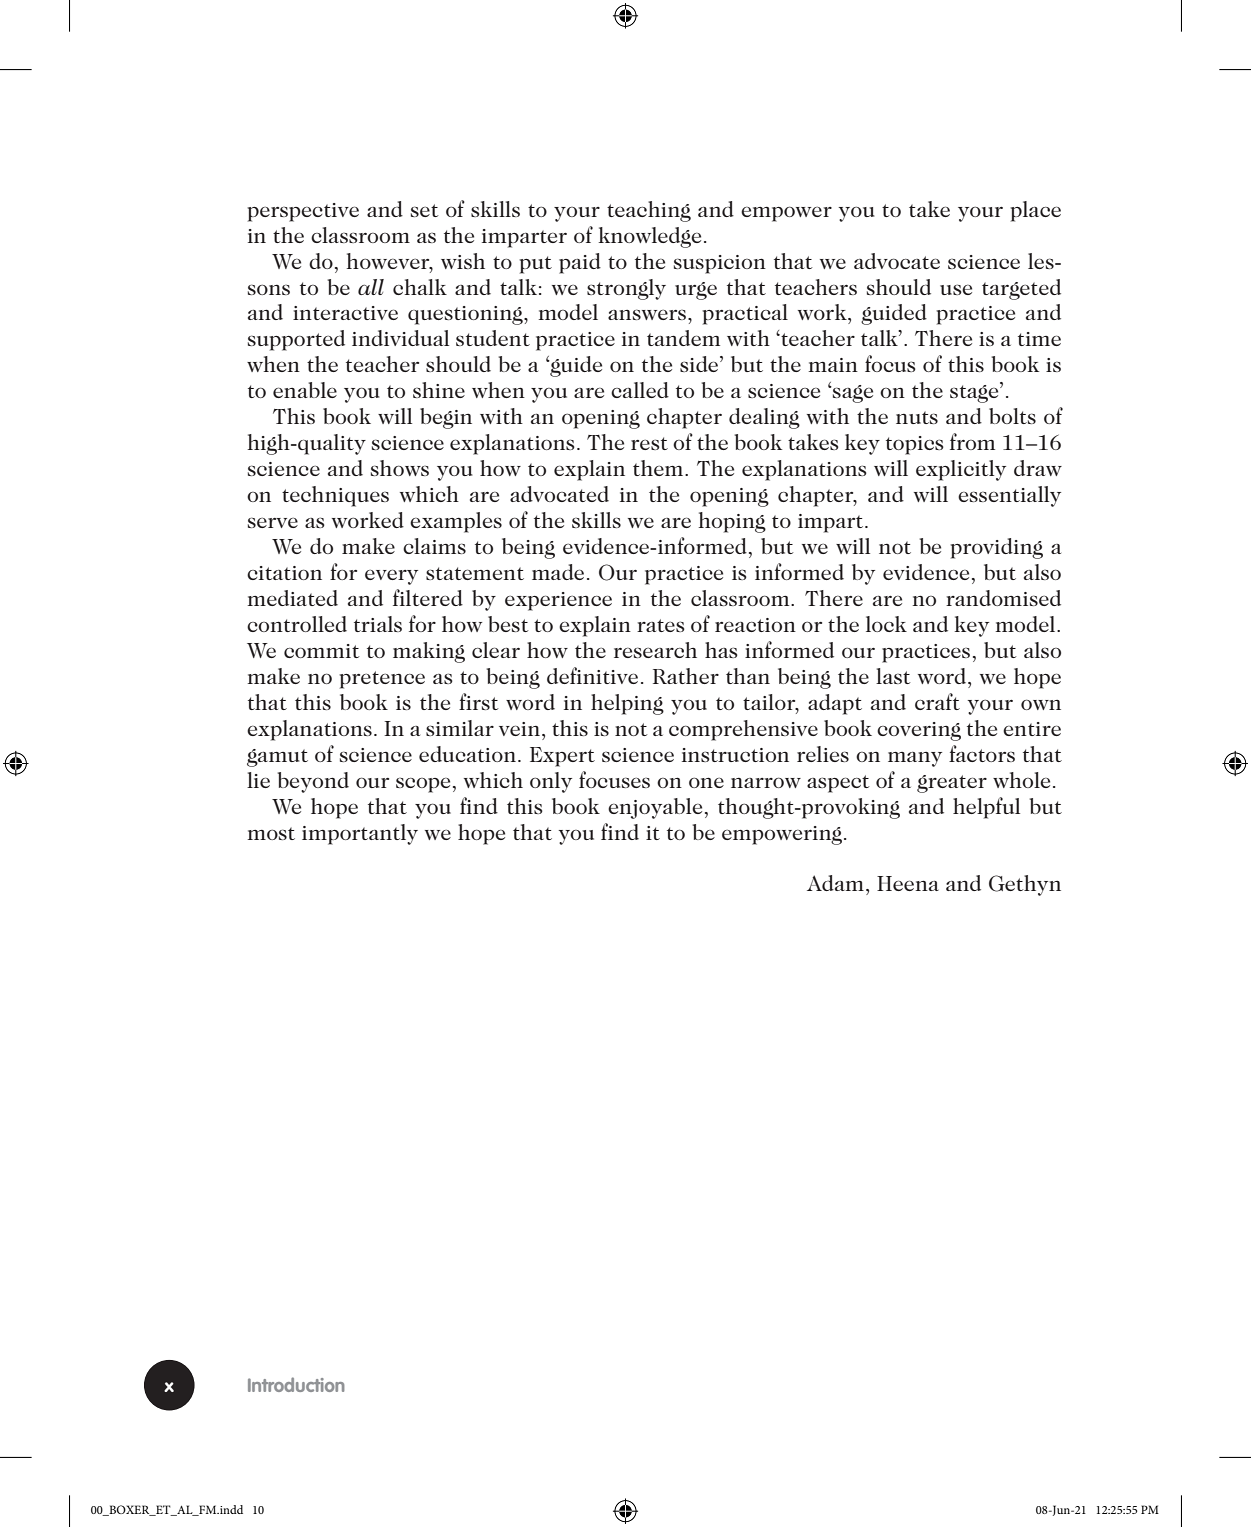  What do you see at coordinates (303, 212) in the document?
I see `perspective` at bounding box center [303, 212].
